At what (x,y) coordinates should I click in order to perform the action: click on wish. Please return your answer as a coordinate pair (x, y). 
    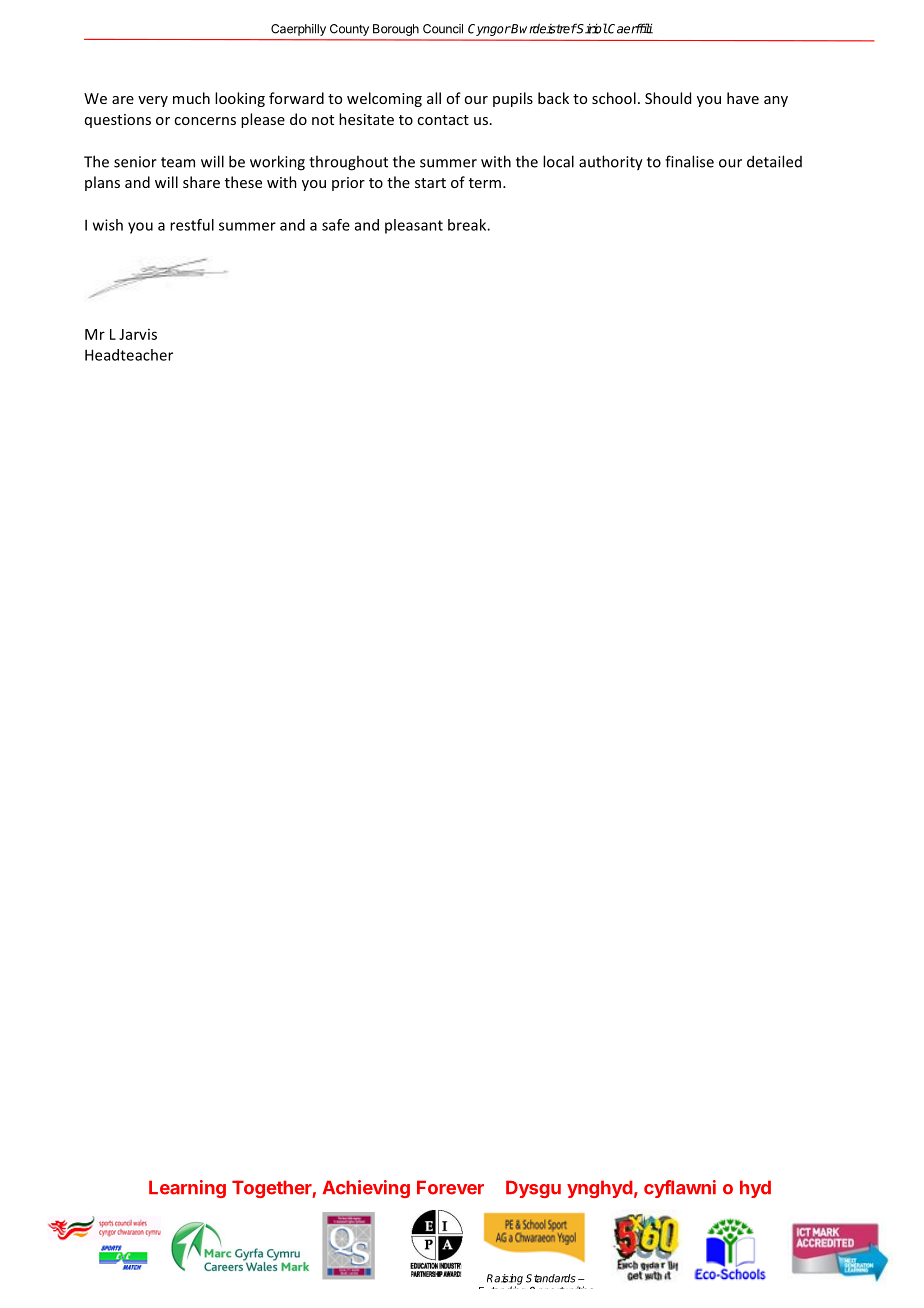
    Looking at the image, I should click on (108, 225).
